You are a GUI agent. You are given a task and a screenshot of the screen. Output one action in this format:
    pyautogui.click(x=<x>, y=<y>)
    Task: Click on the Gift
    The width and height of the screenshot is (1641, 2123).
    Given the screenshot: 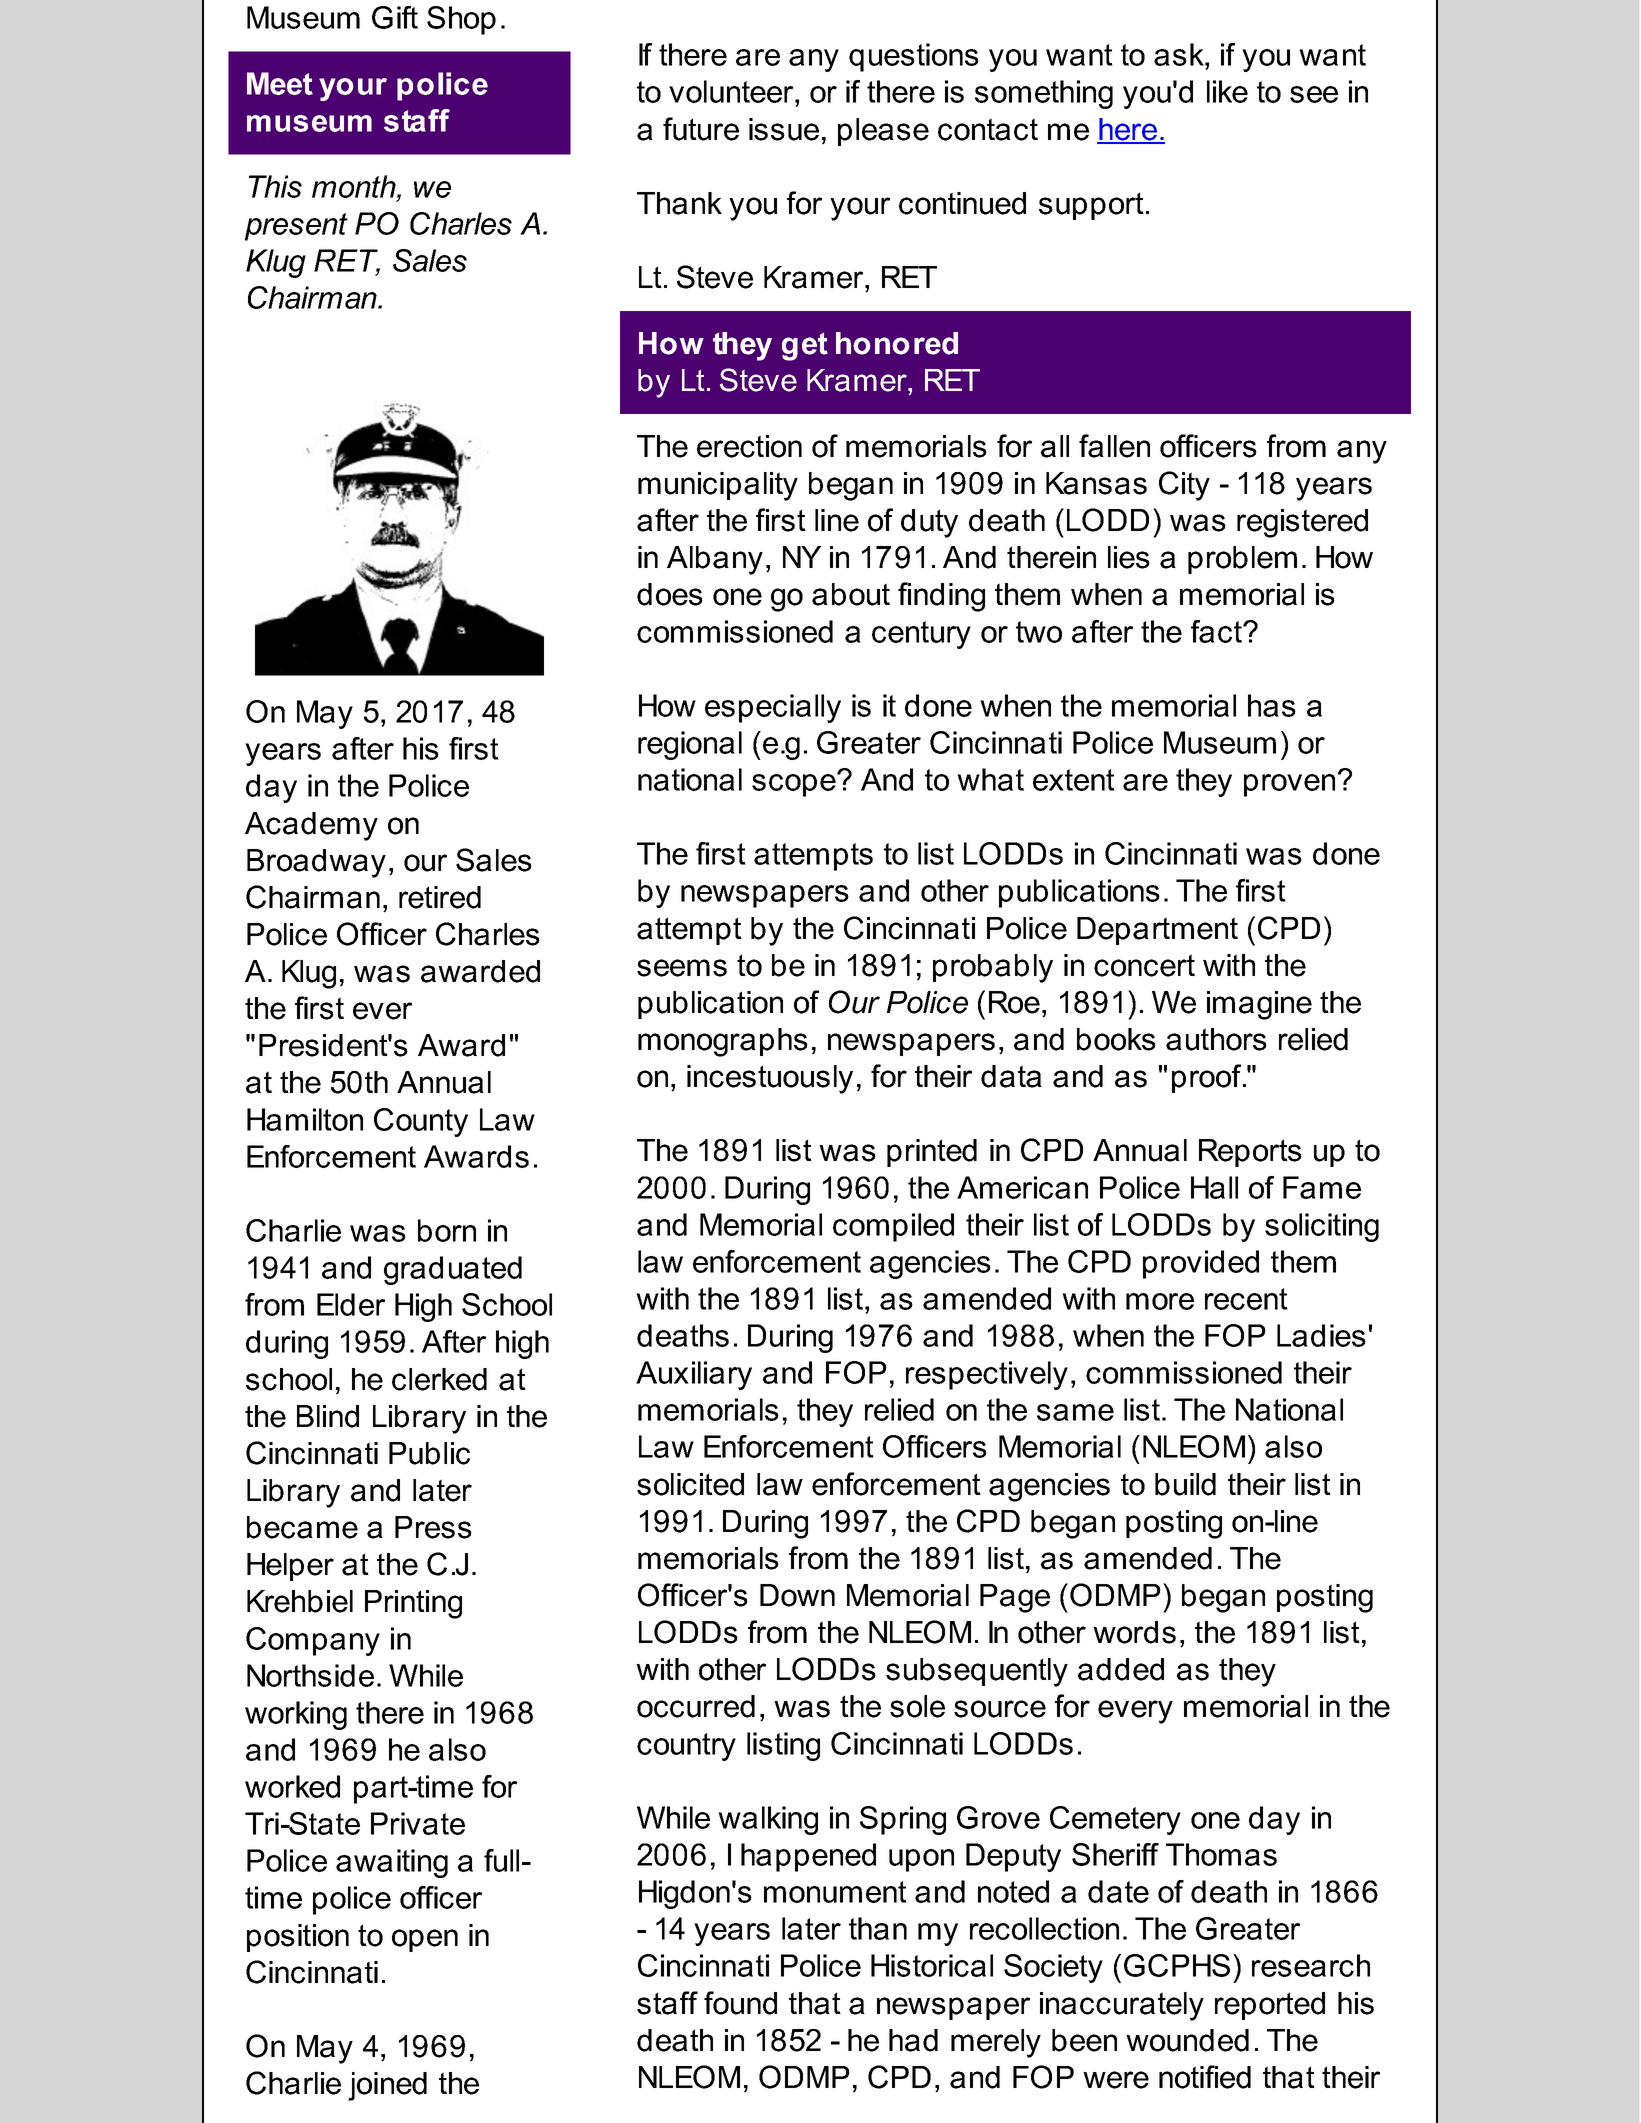 What is the action you would take?
    pyautogui.click(x=395, y=17)
